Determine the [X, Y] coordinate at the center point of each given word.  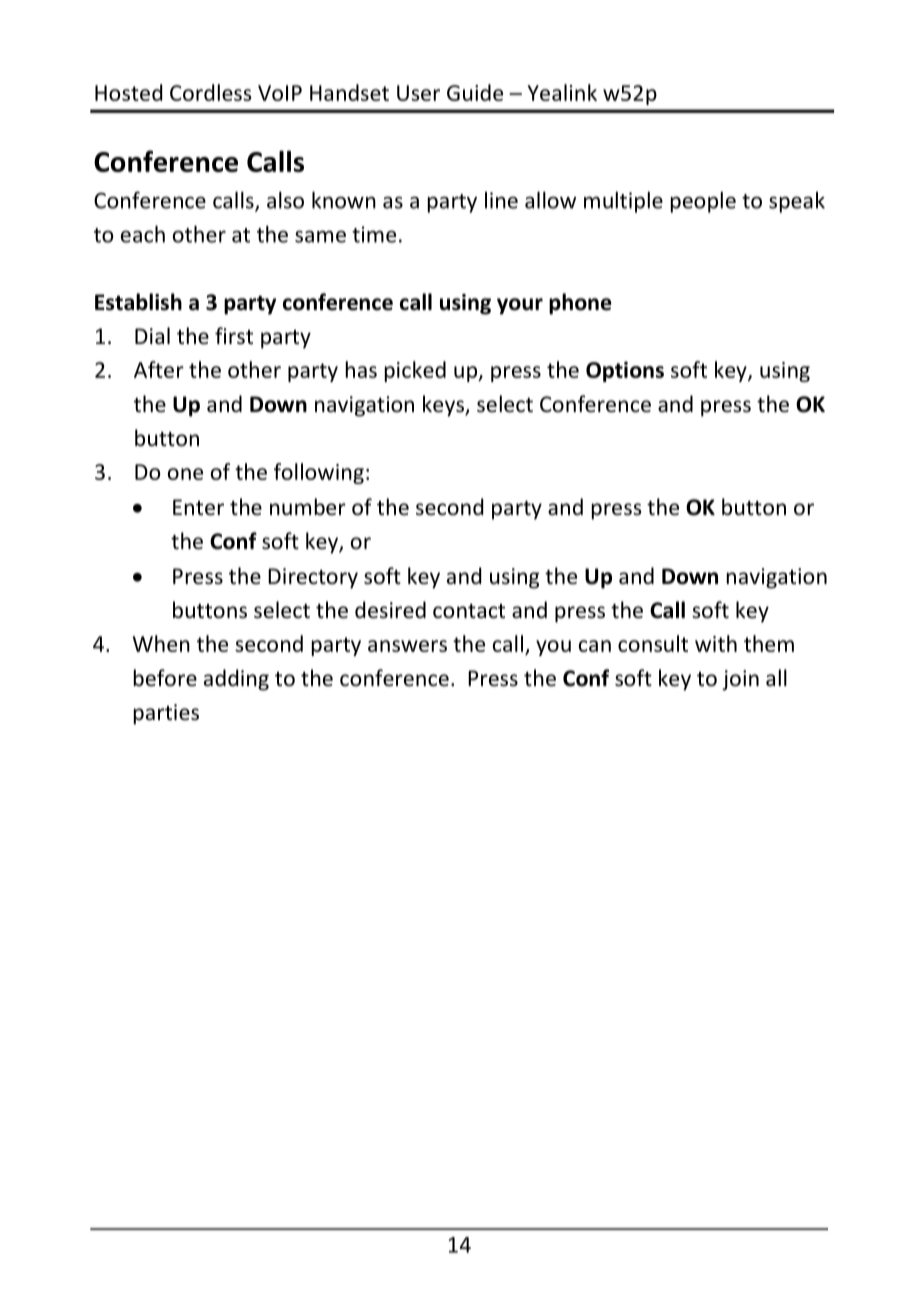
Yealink [562, 92]
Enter [198, 507]
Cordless [211, 92]
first [234, 336]
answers [407, 646]
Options [625, 371]
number [308, 507]
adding [236, 680]
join [740, 680]
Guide [475, 92]
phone [580, 304]
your [520, 306]
